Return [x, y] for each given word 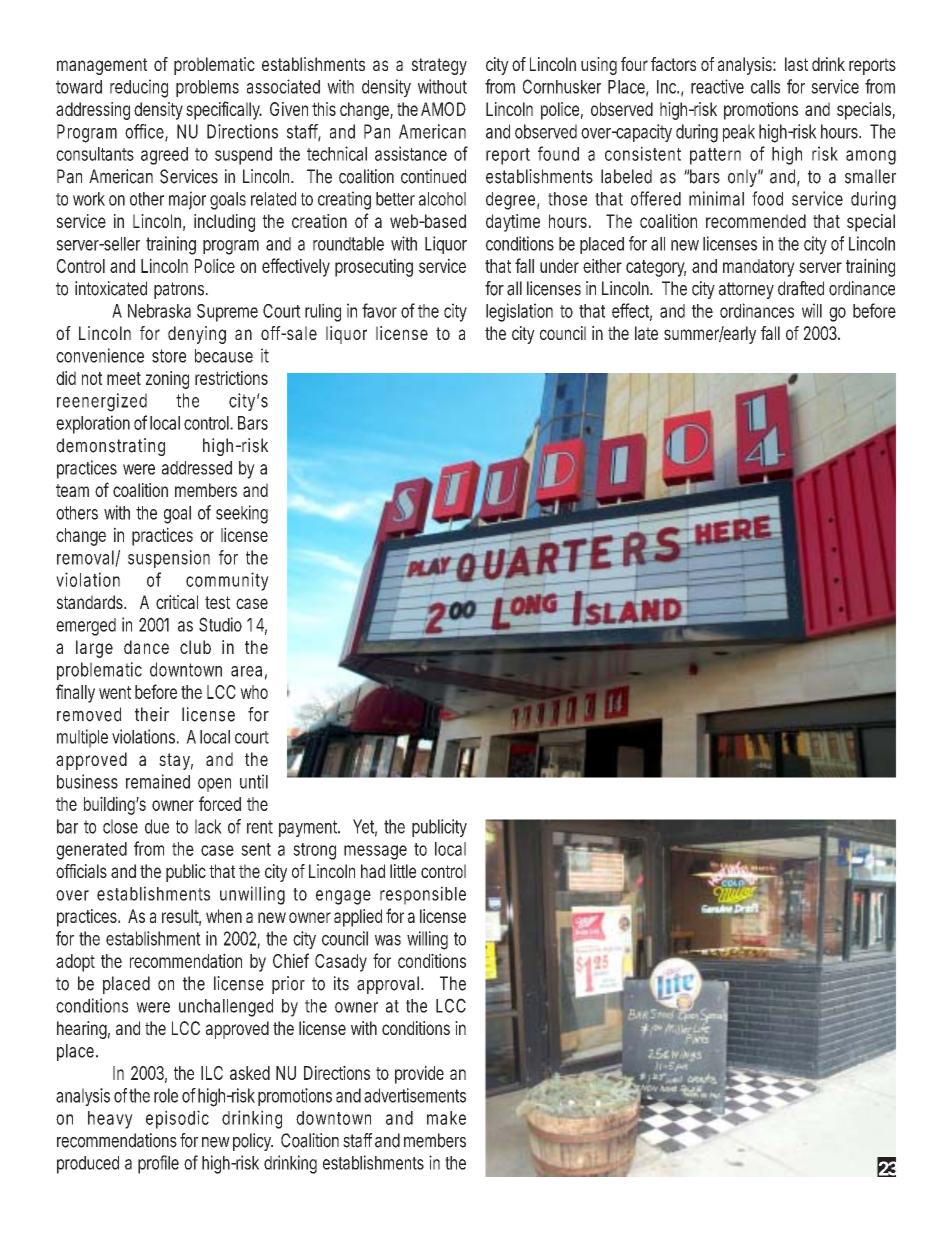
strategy [439, 66]
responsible [423, 895]
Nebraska [159, 311]
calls [765, 87]
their [152, 714]
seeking [242, 514]
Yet [365, 827]
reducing [139, 88]
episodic [177, 1119]
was [388, 940]
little [403, 871]
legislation [519, 312]
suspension [169, 559]
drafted [801, 288]
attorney [746, 290]
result [181, 917]
